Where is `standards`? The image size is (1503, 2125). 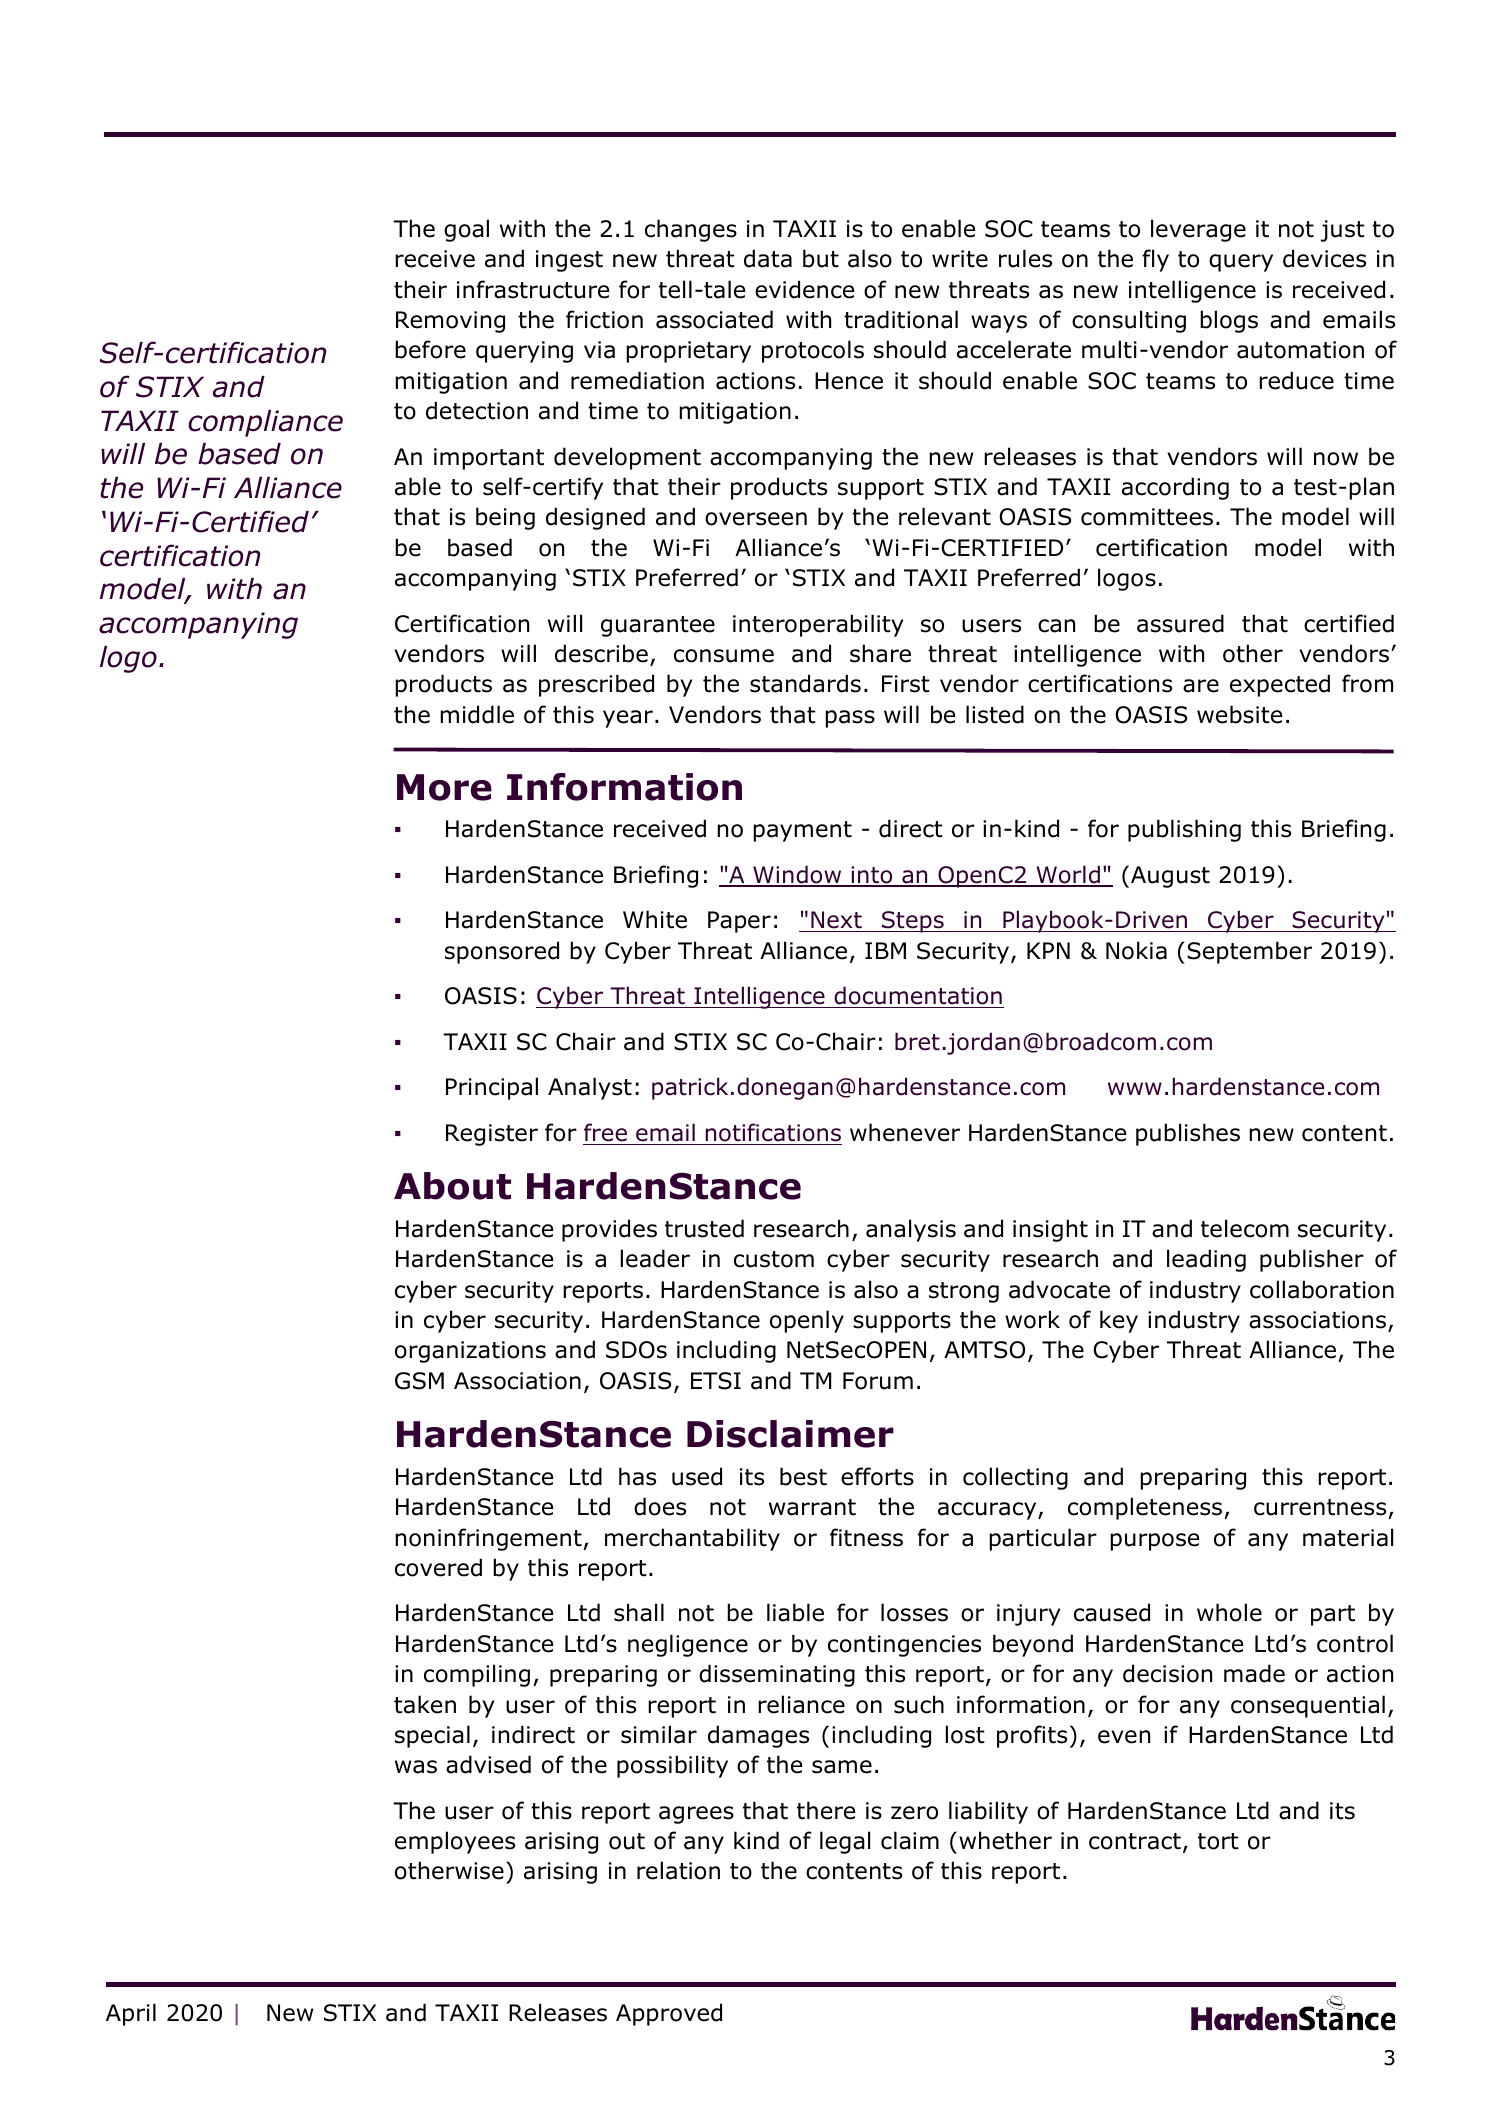
standards is located at coordinates (805, 683).
